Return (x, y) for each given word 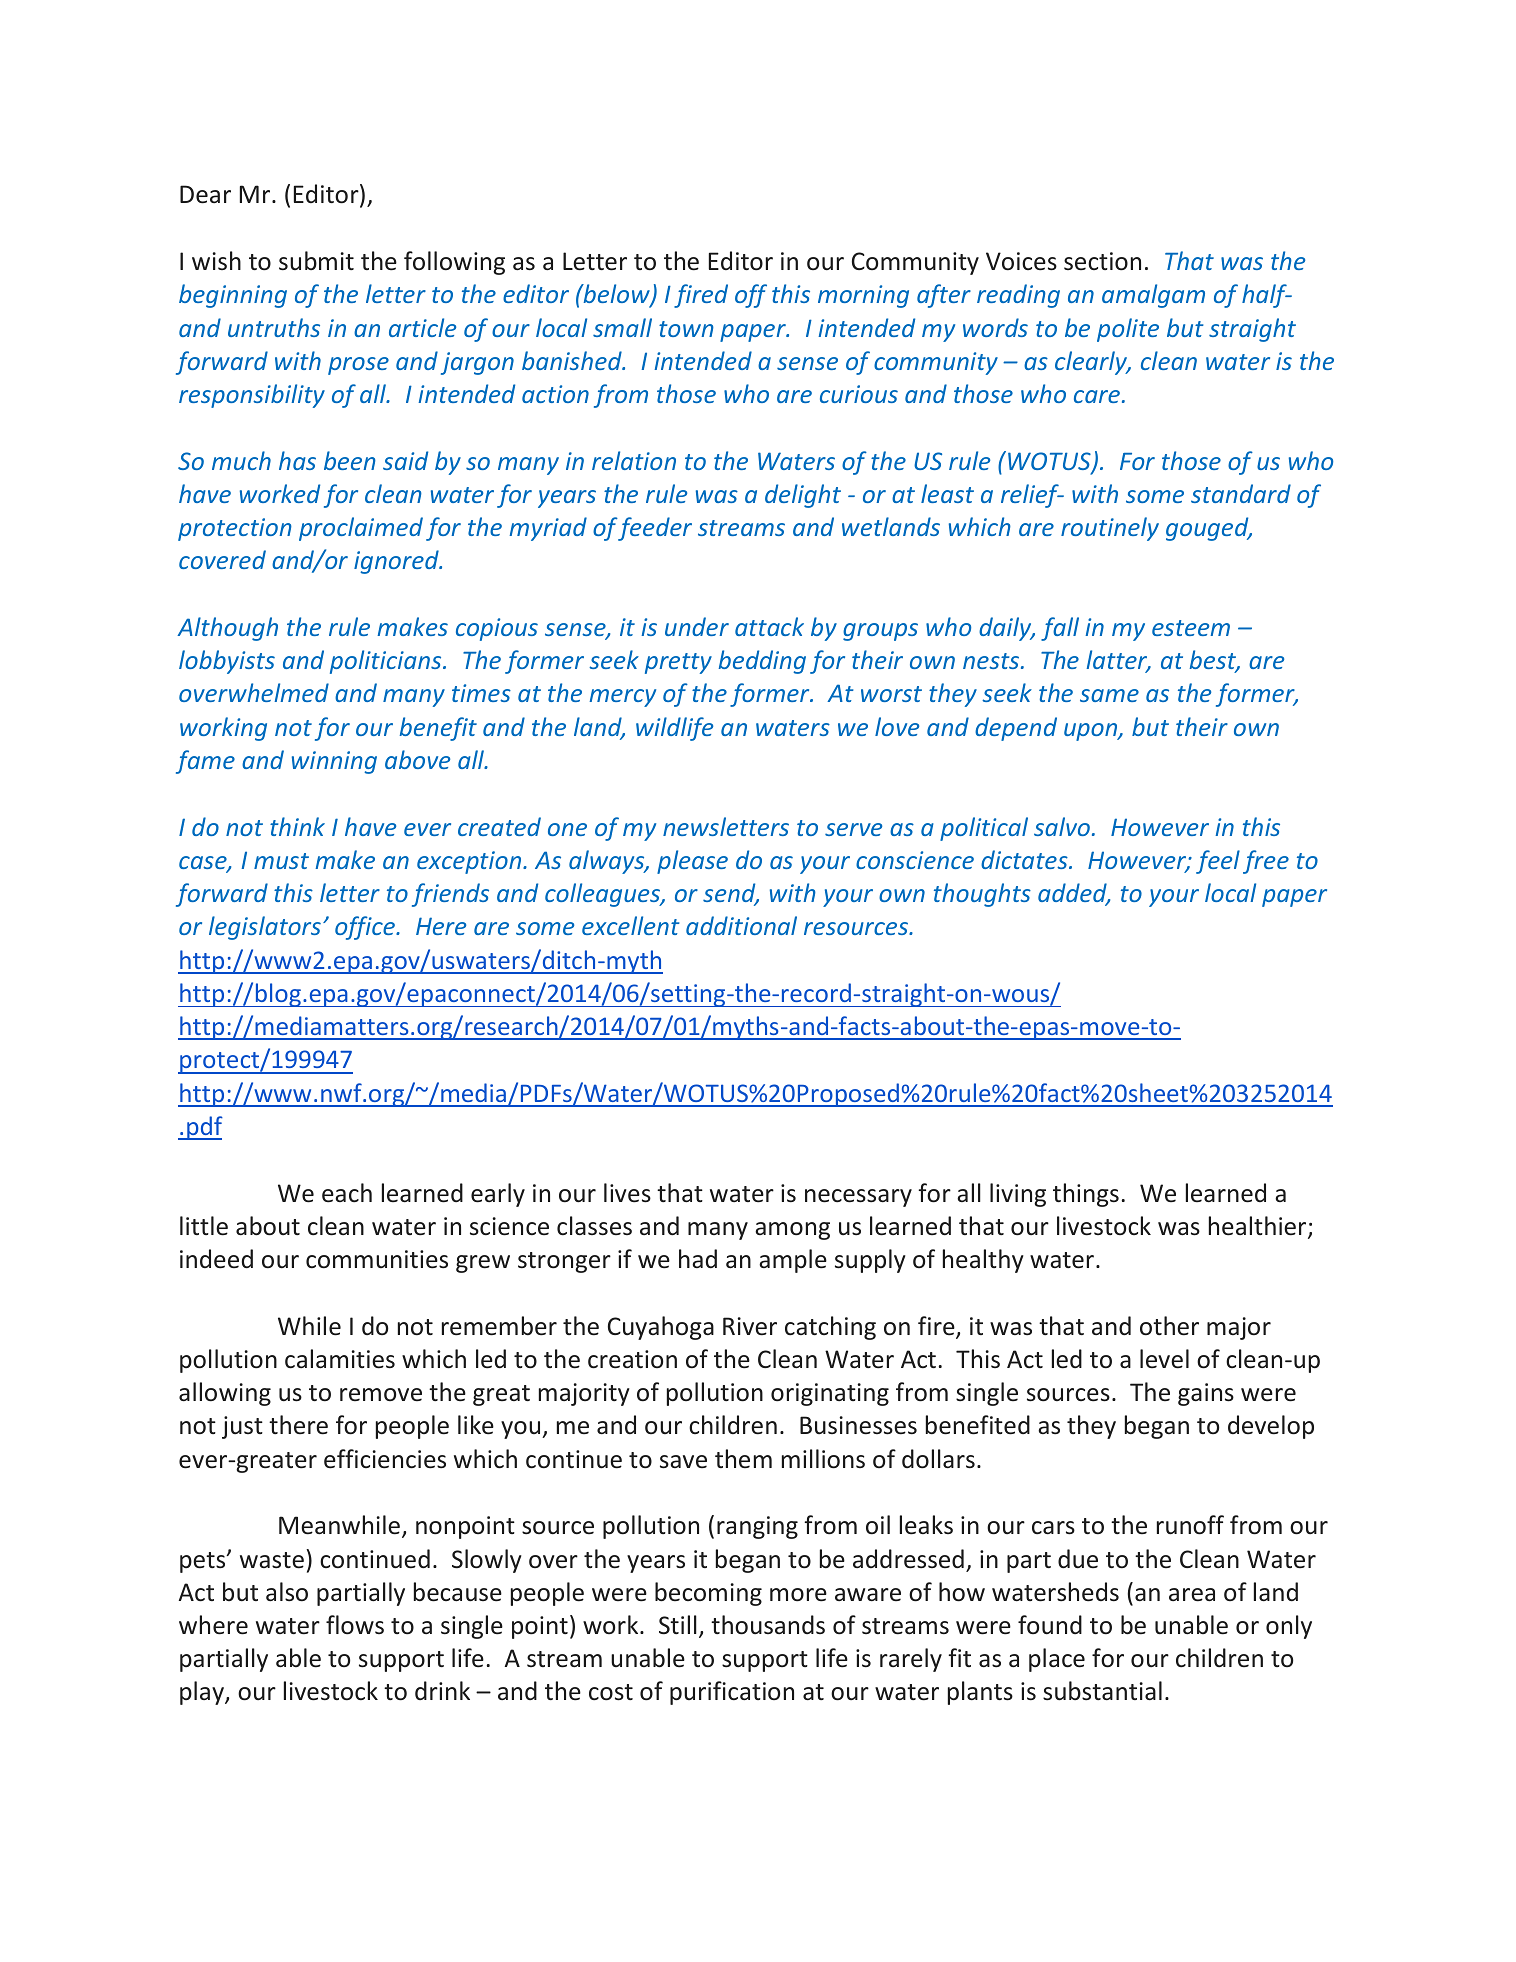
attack (769, 626)
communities (377, 1259)
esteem (1191, 628)
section (1102, 261)
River (750, 1326)
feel (1218, 862)
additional (741, 925)
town (686, 329)
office (366, 928)
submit (316, 261)
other (1169, 1326)
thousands (768, 1625)
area (1192, 1595)
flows (355, 1625)
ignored (397, 562)
